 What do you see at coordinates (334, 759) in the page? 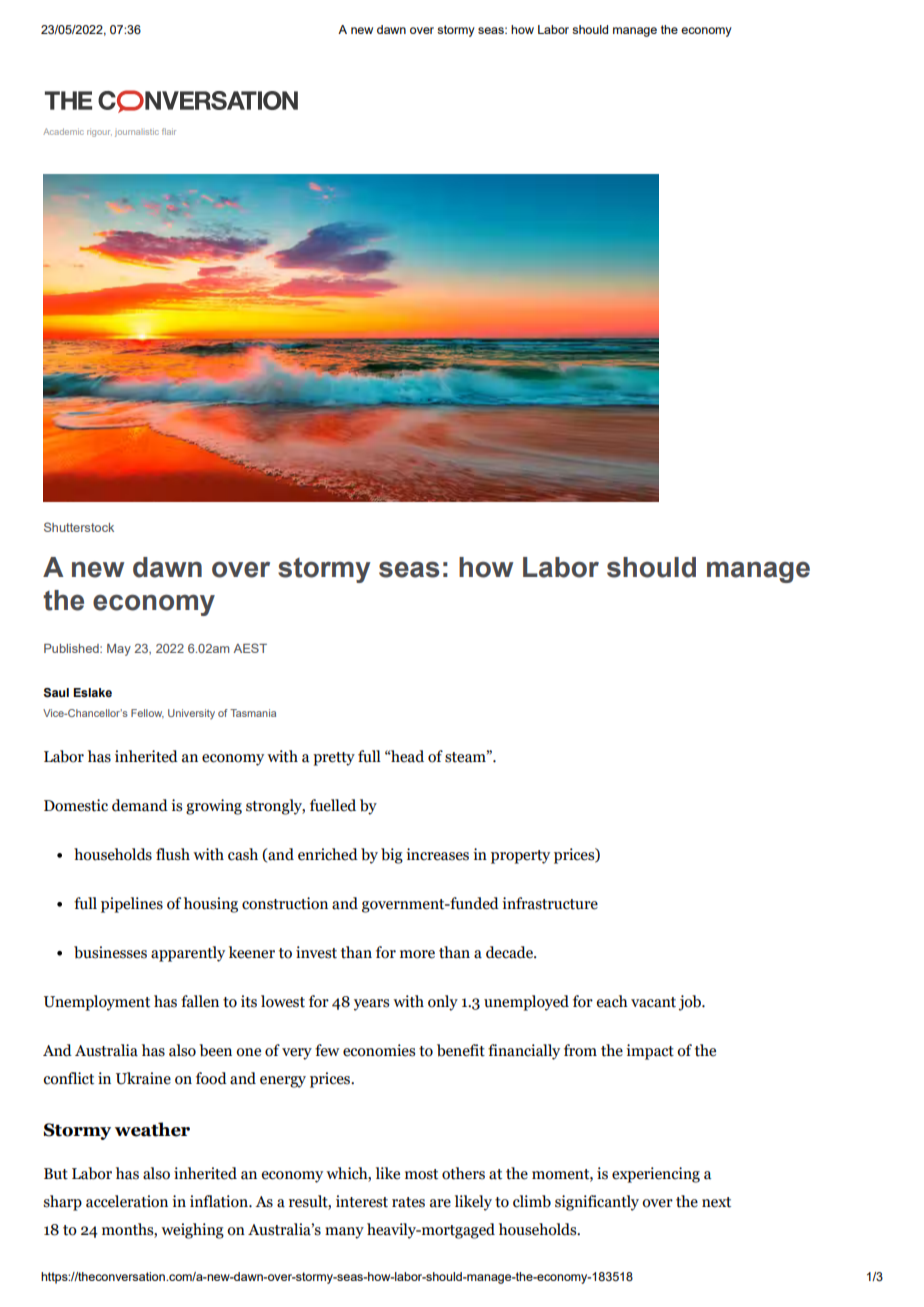
I see `pretty` at bounding box center [334, 759].
